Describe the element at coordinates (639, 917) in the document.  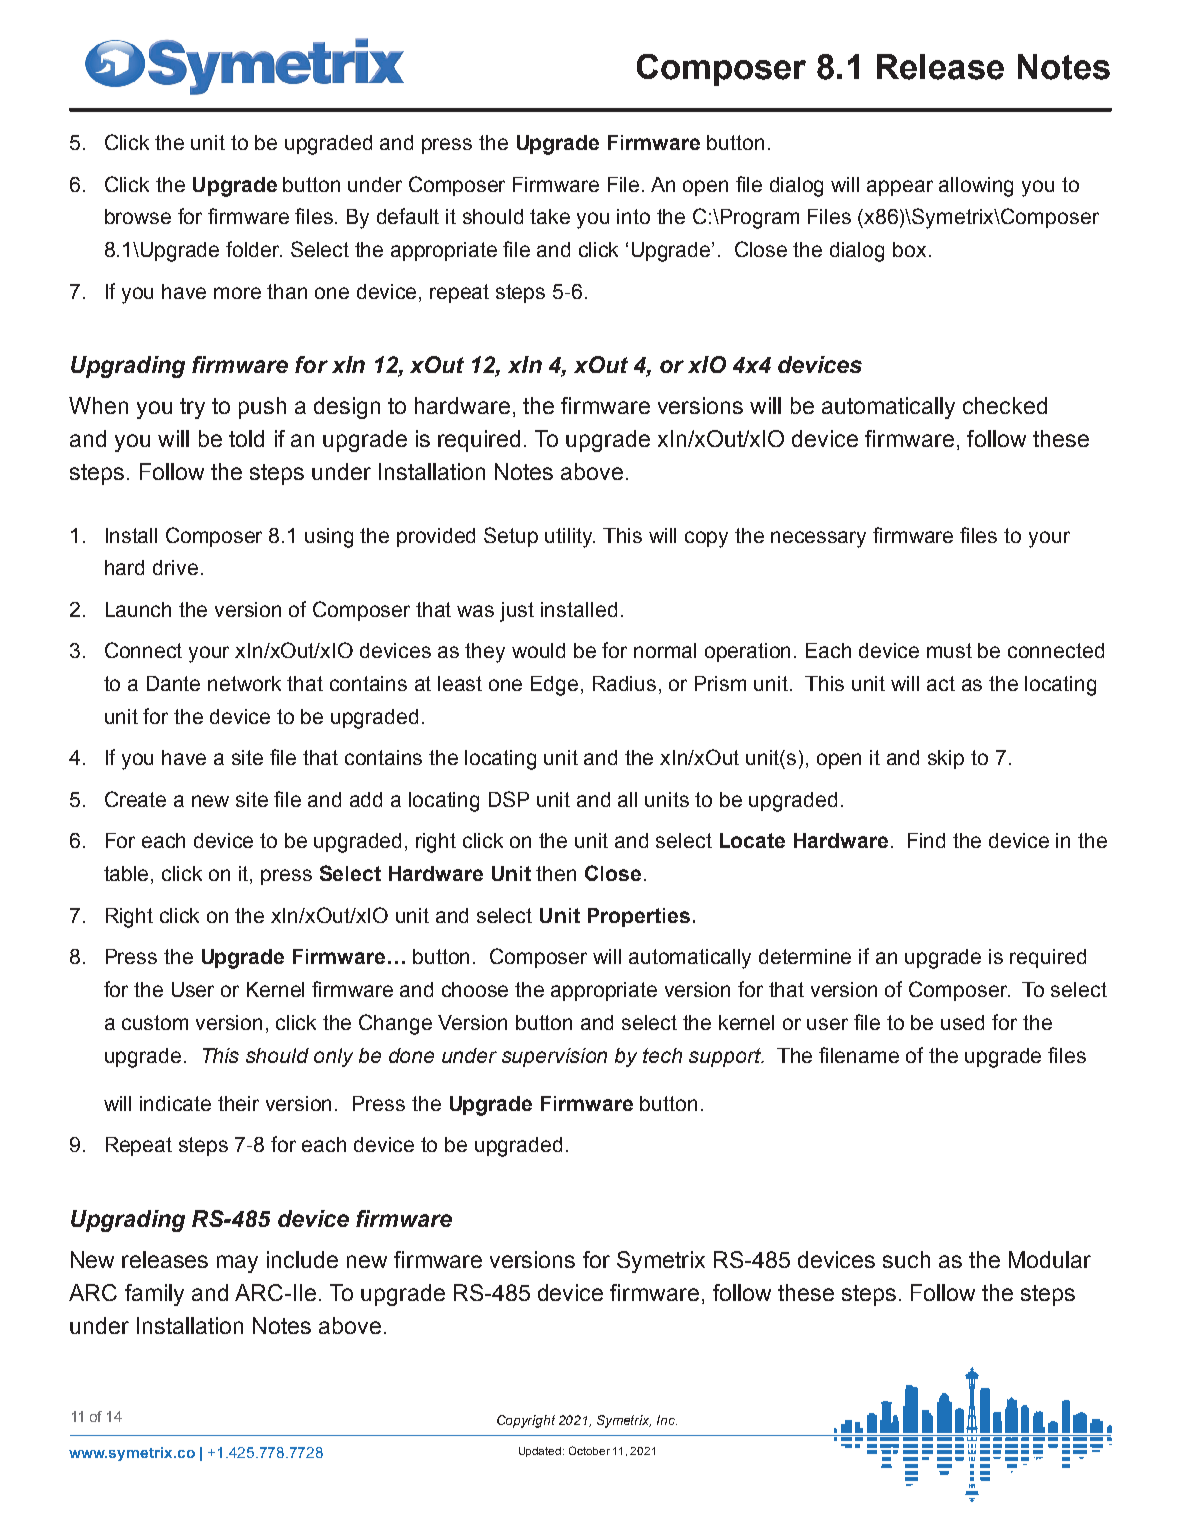
I see `Properties` at that location.
